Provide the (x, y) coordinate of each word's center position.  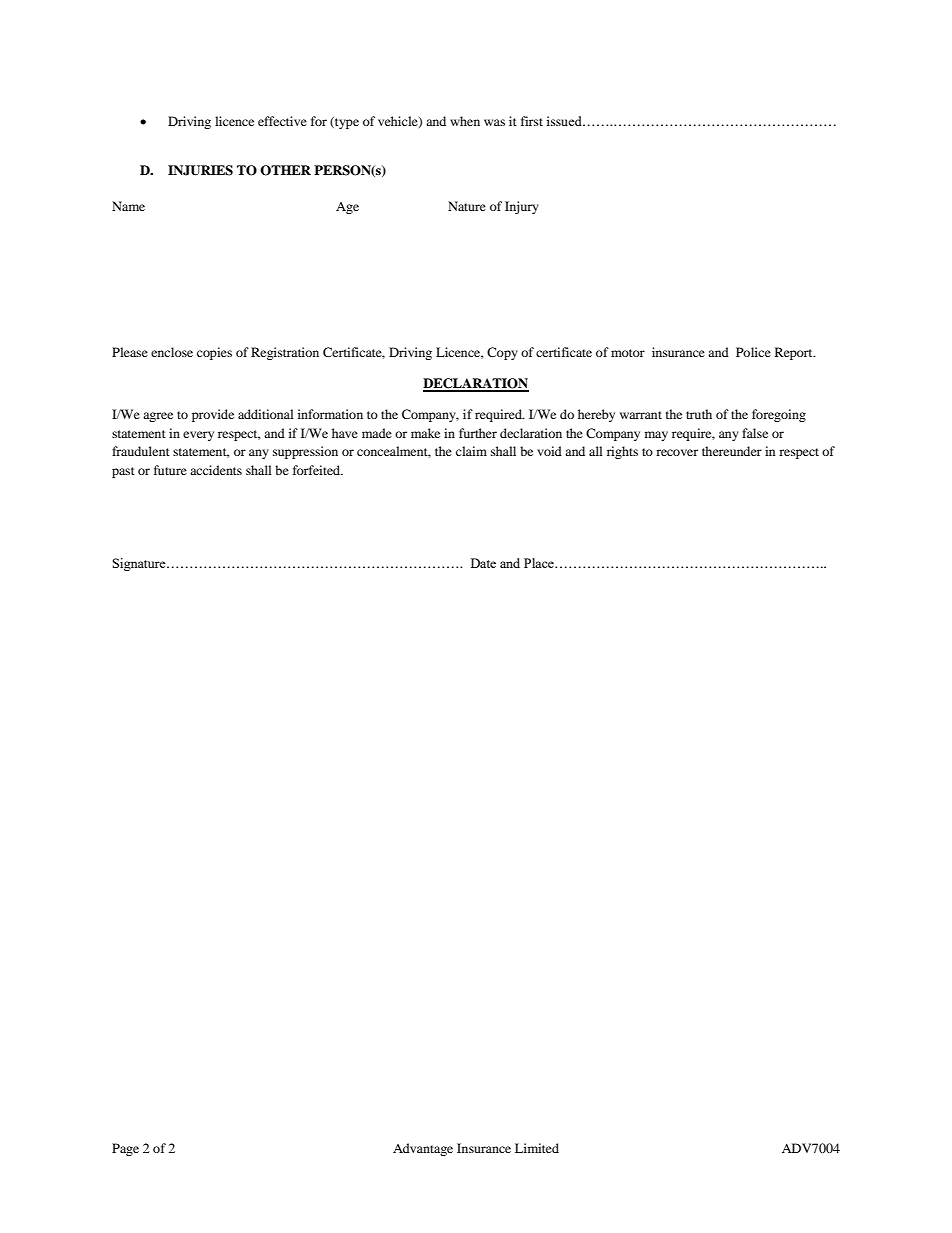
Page (125, 1149)
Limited (537, 1148)
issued (565, 121)
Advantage (423, 1149)
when (465, 121)
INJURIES (200, 170)
